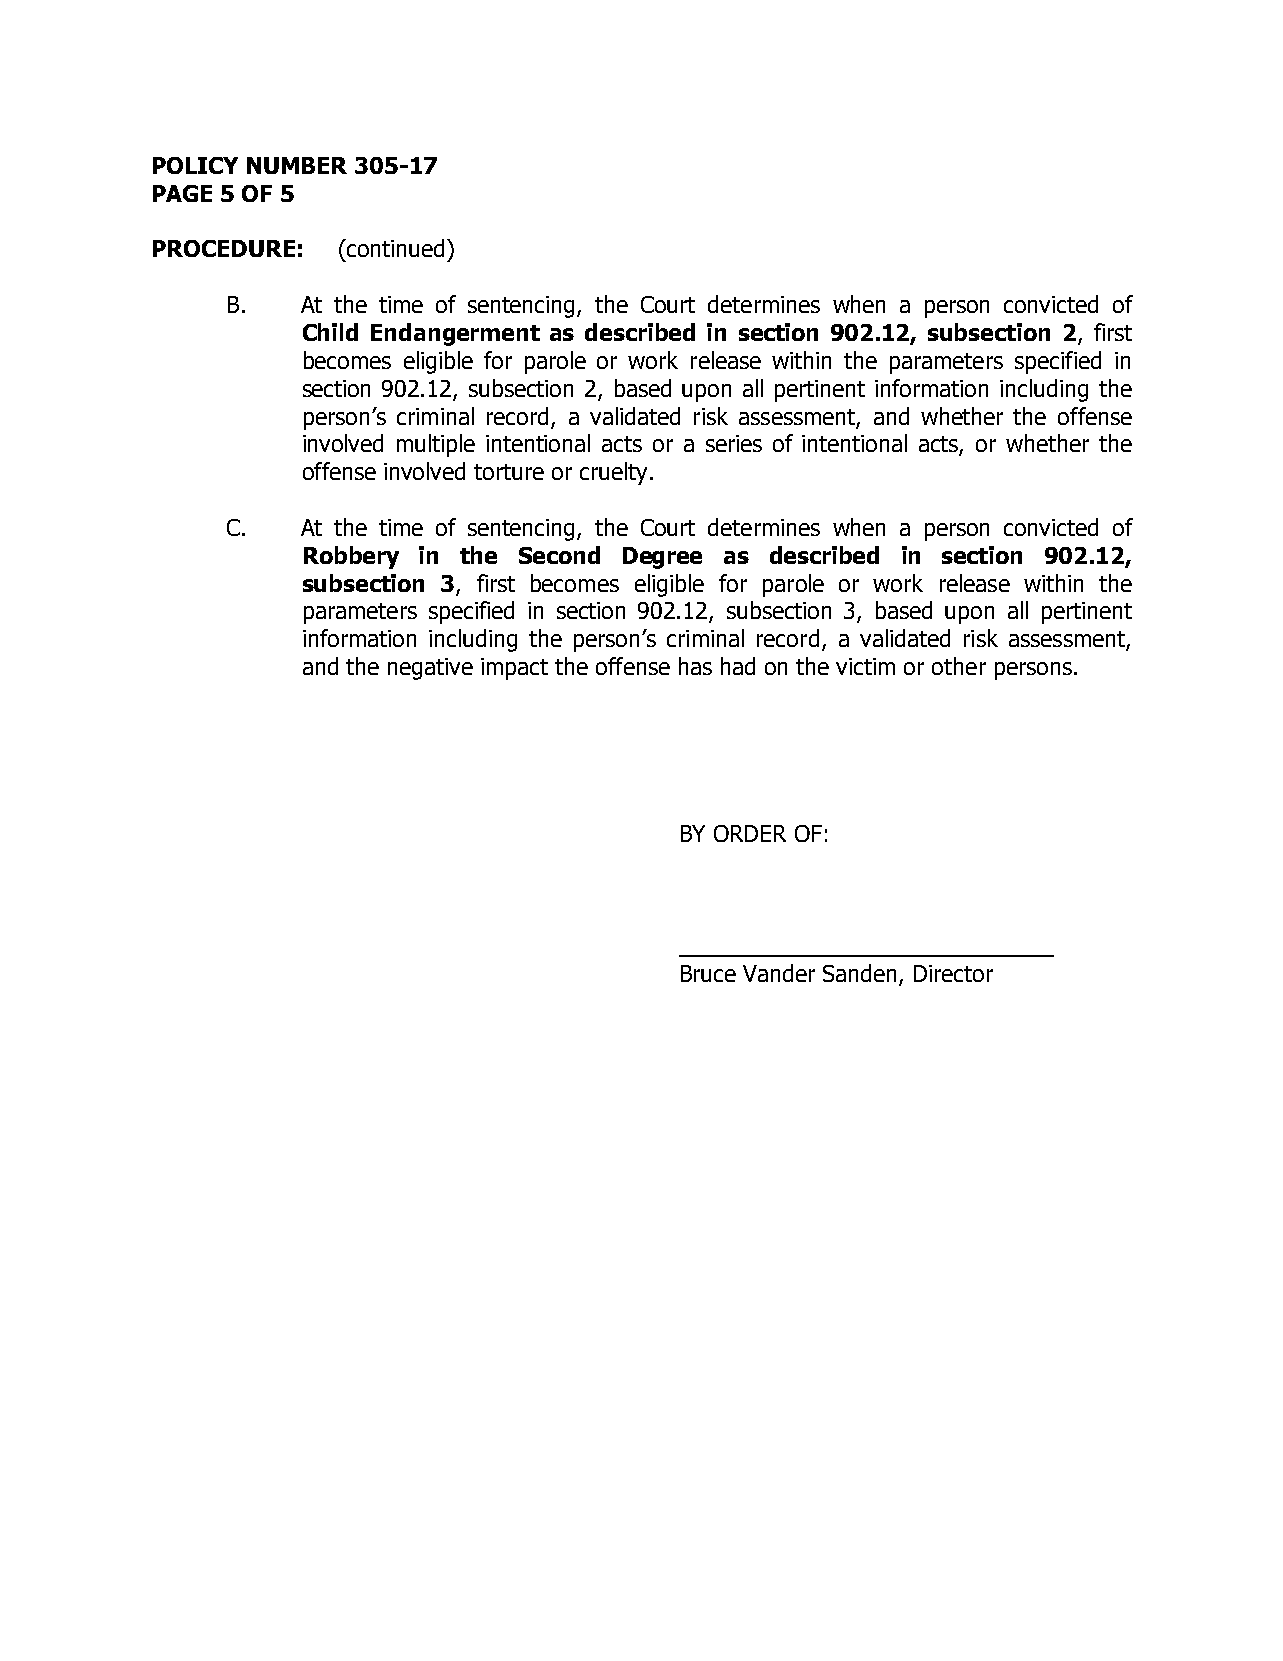 This screenshot has width=1283, height=1661. What do you see at coordinates (351, 557) in the screenshot?
I see `Robbery` at bounding box center [351, 557].
